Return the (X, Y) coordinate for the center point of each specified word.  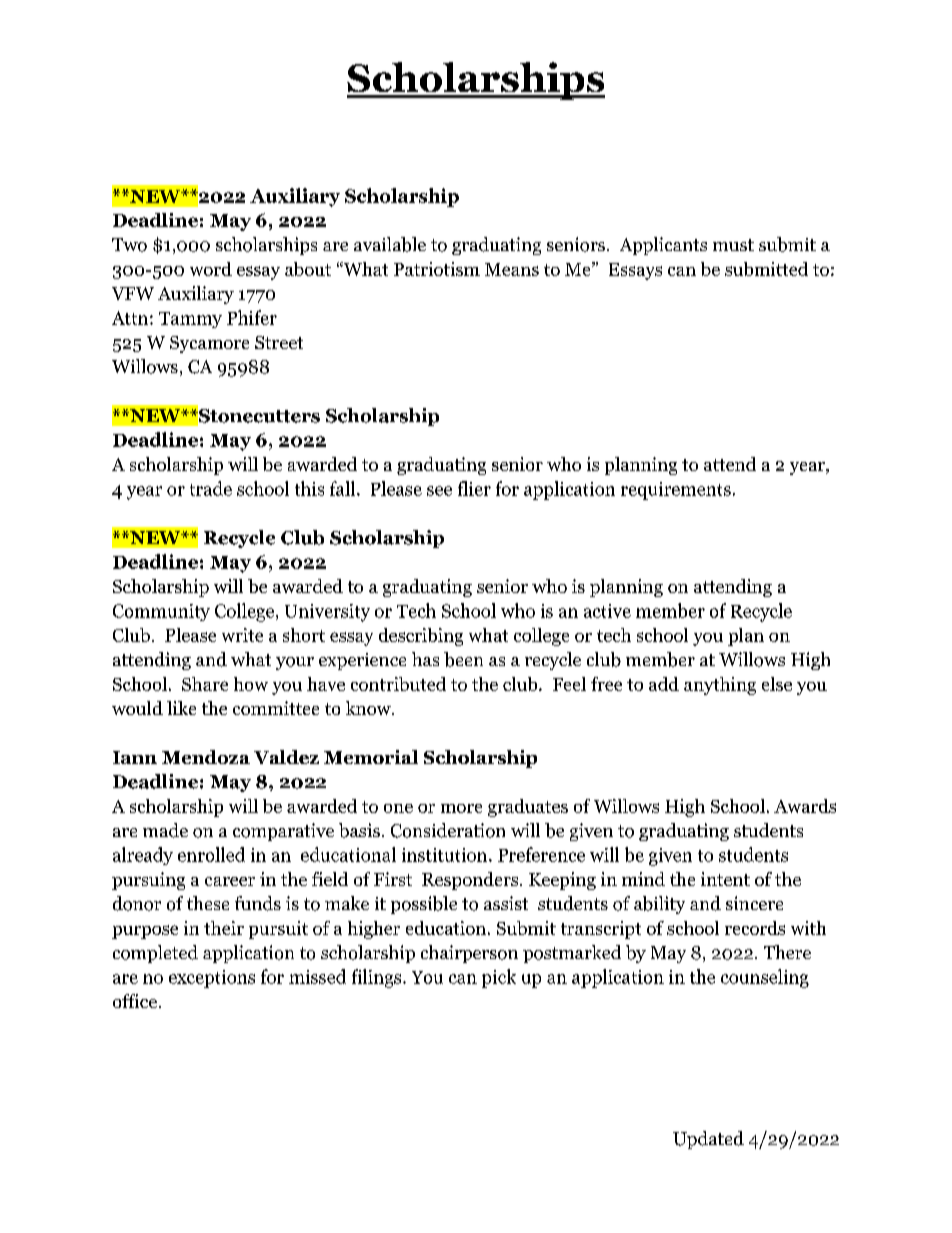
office (135, 1001)
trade (211, 488)
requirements (676, 491)
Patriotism (437, 269)
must (733, 245)
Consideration (448, 830)
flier (474, 488)
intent (725, 879)
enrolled (211, 854)
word (211, 269)
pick (499, 978)
